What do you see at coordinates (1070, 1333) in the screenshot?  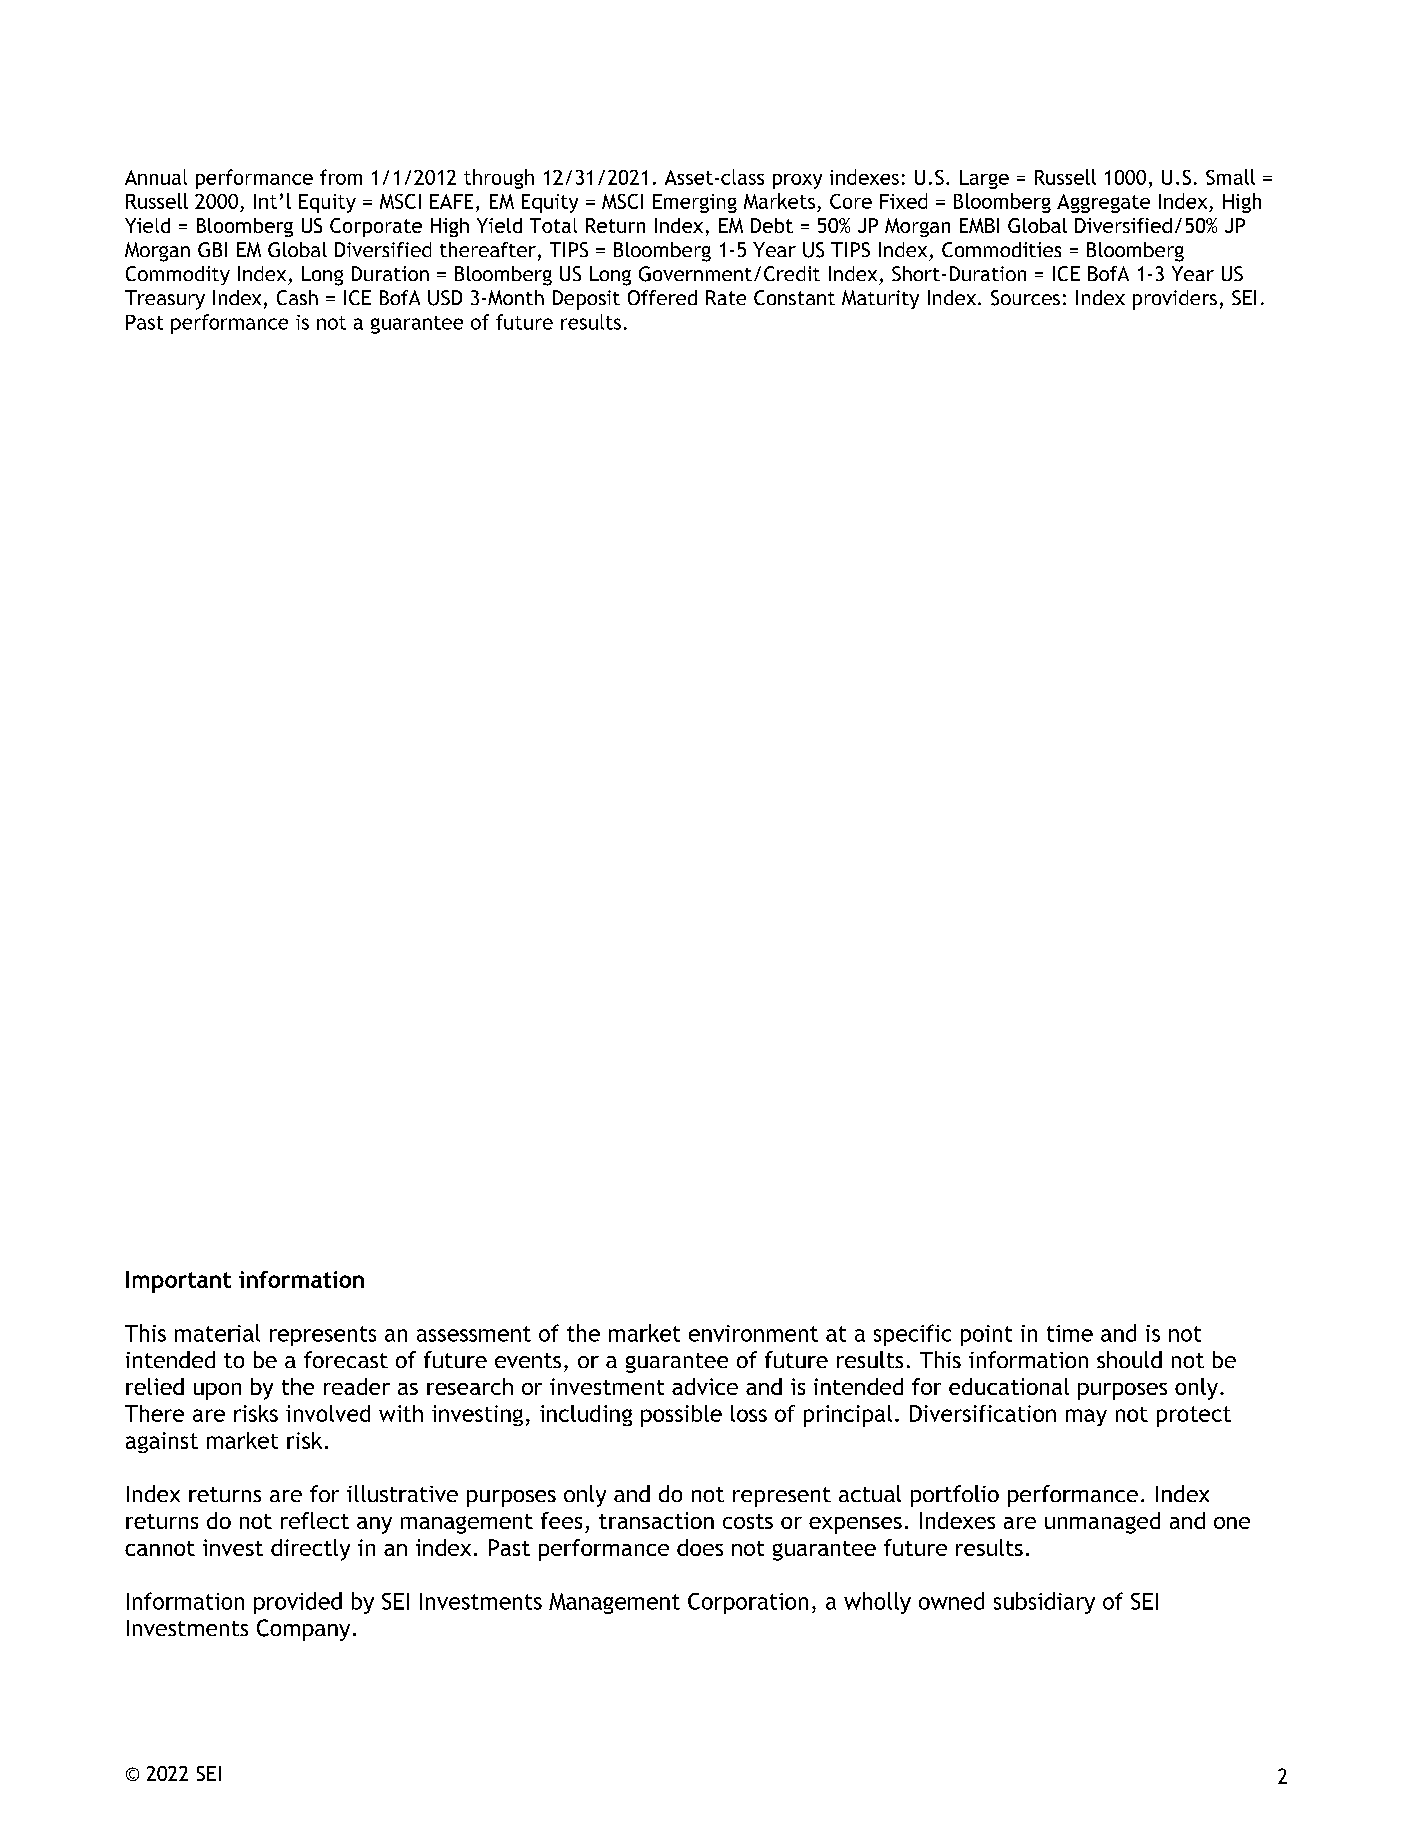 I see `time` at bounding box center [1070, 1333].
